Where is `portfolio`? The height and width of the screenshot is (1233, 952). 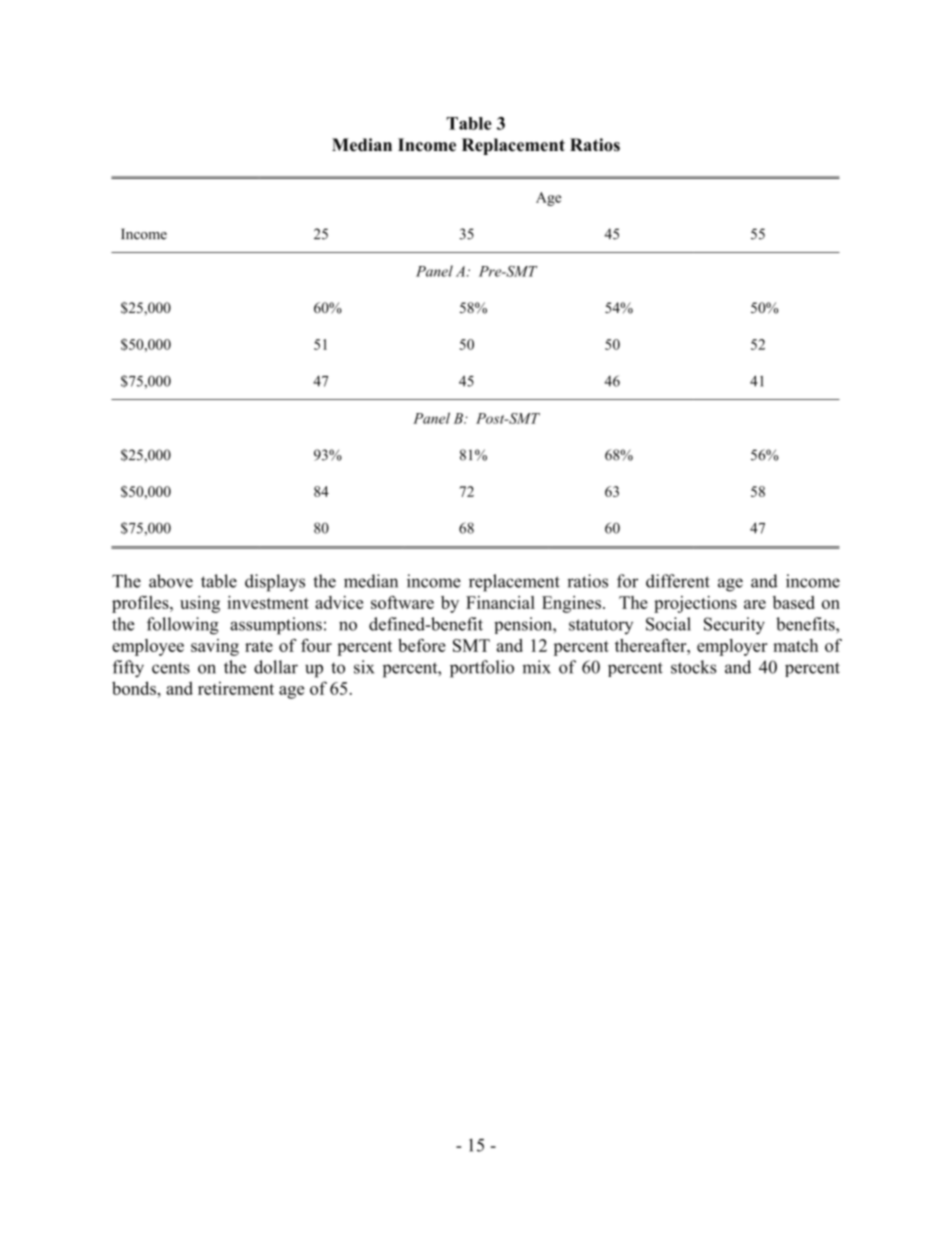
portfolio is located at coordinates (482, 669).
